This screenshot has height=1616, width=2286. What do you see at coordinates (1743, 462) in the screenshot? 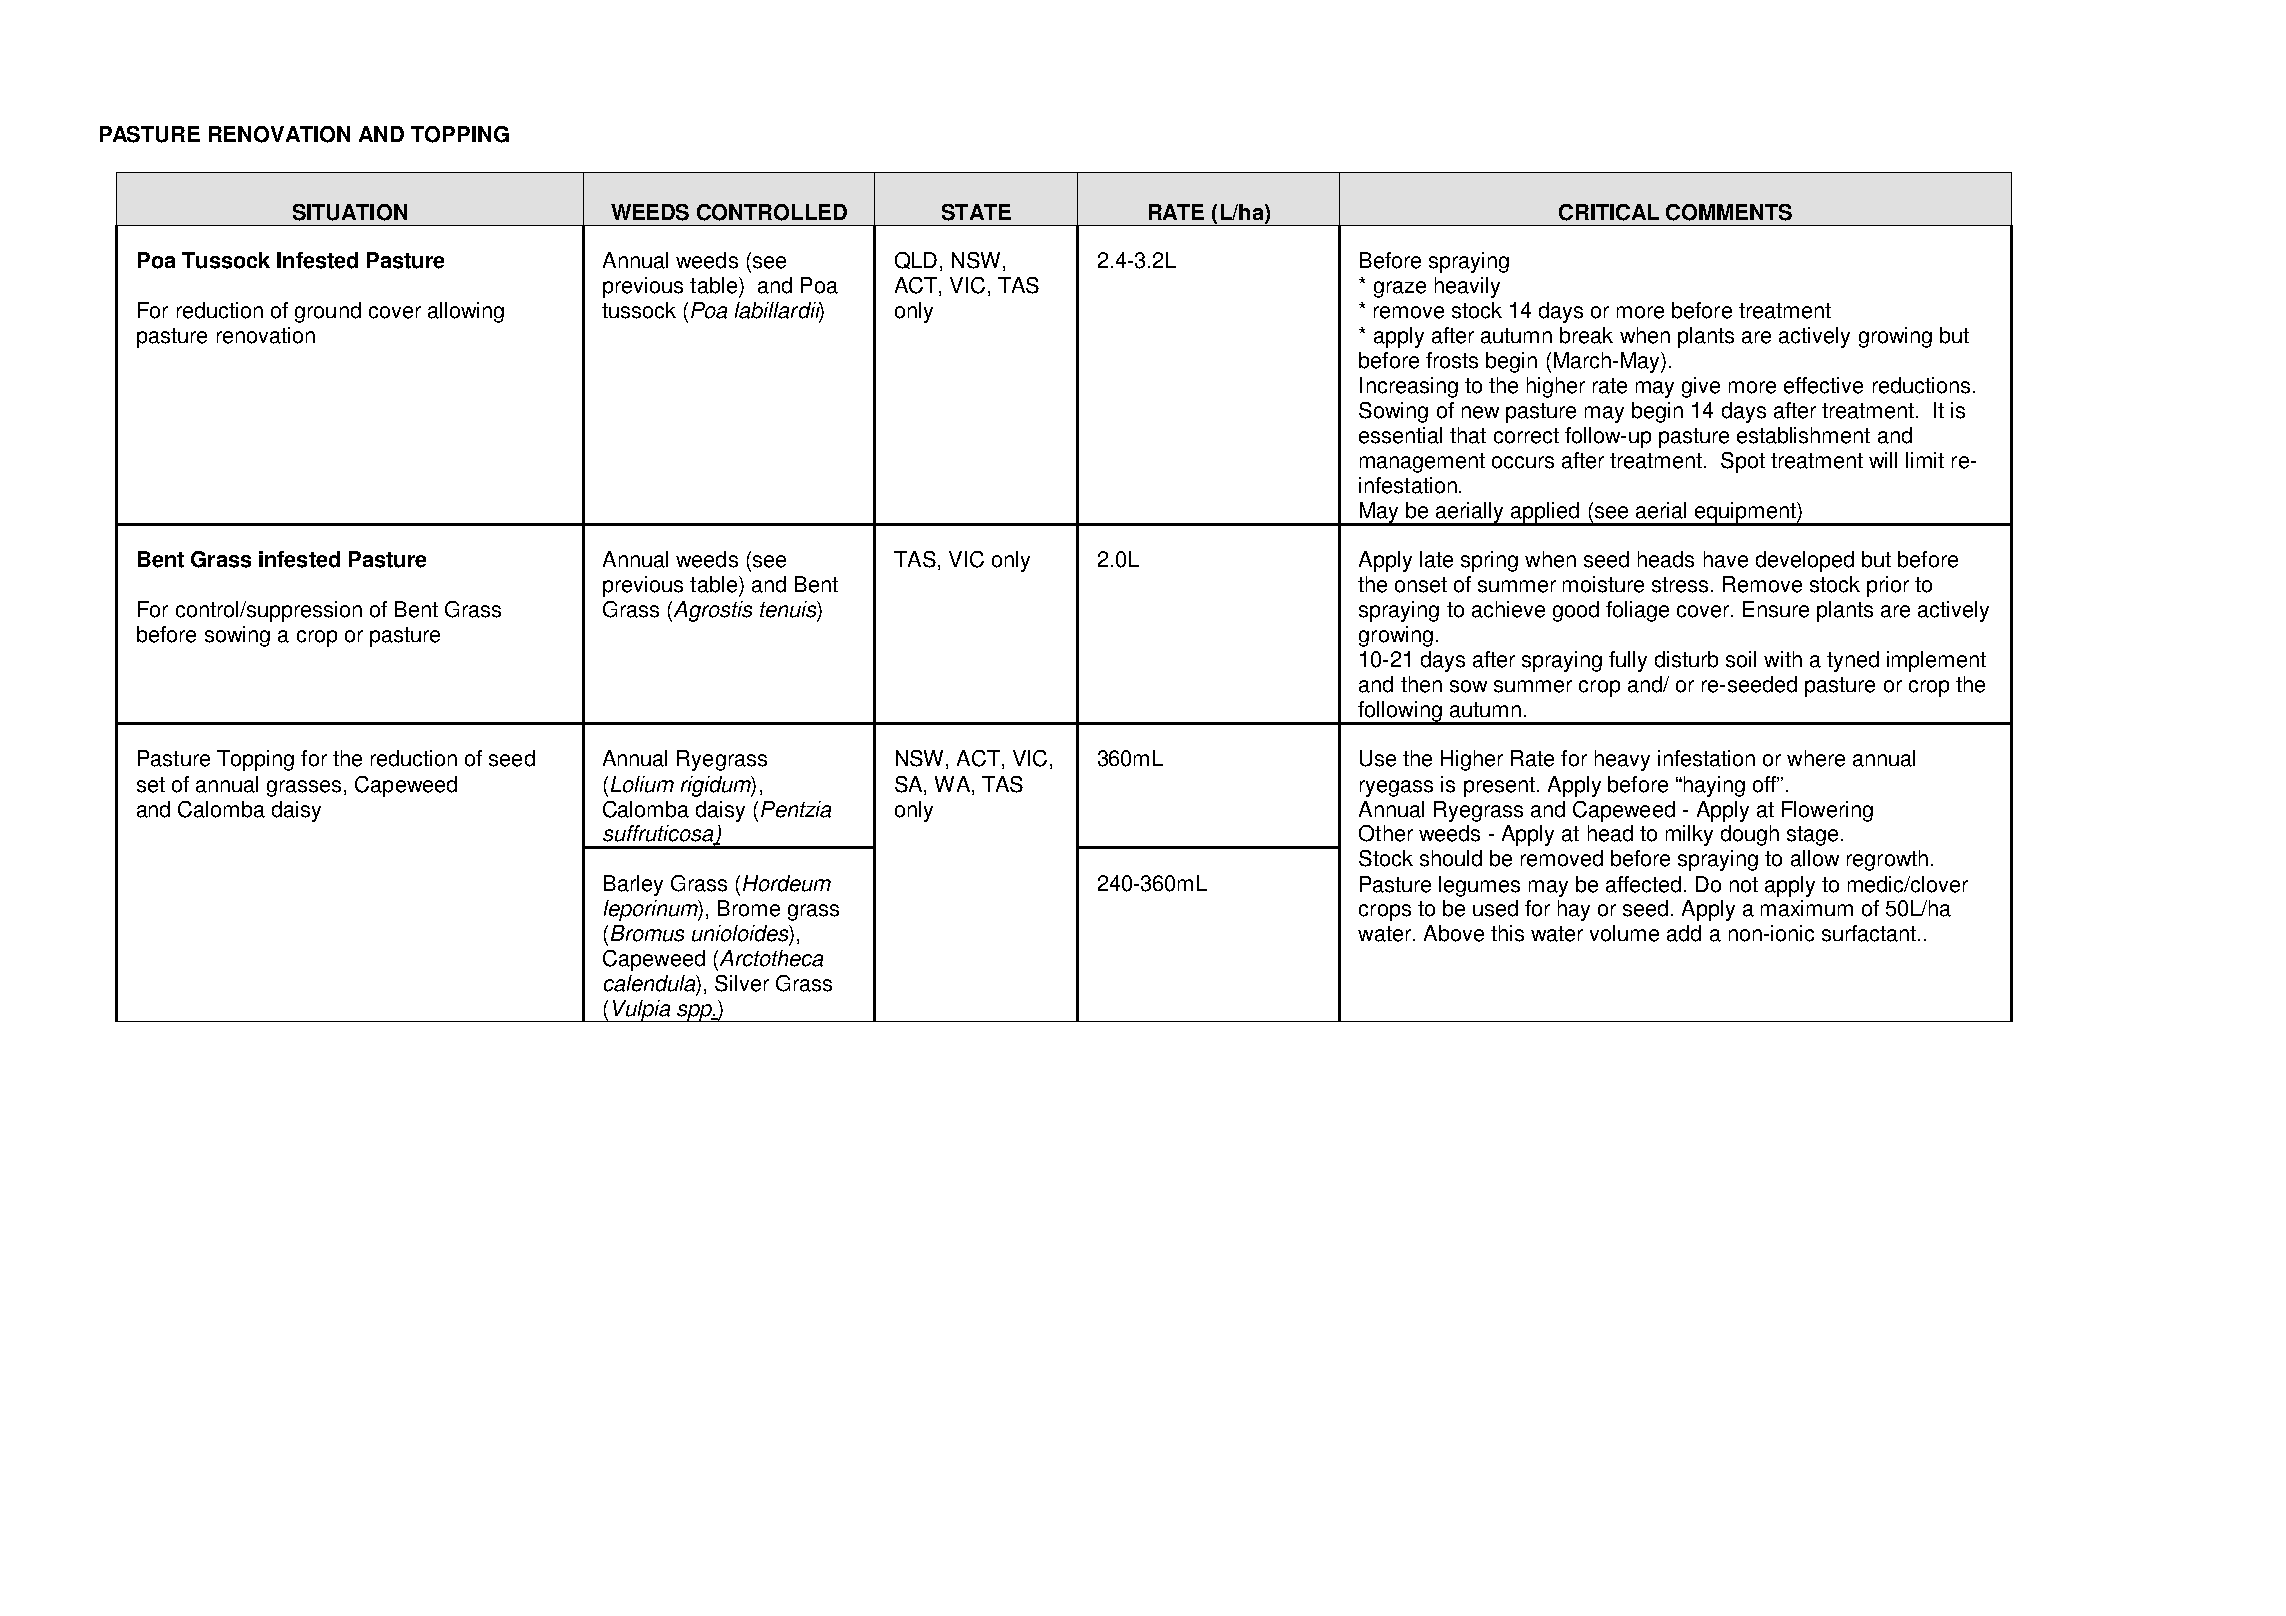
I see `Spot` at bounding box center [1743, 462].
